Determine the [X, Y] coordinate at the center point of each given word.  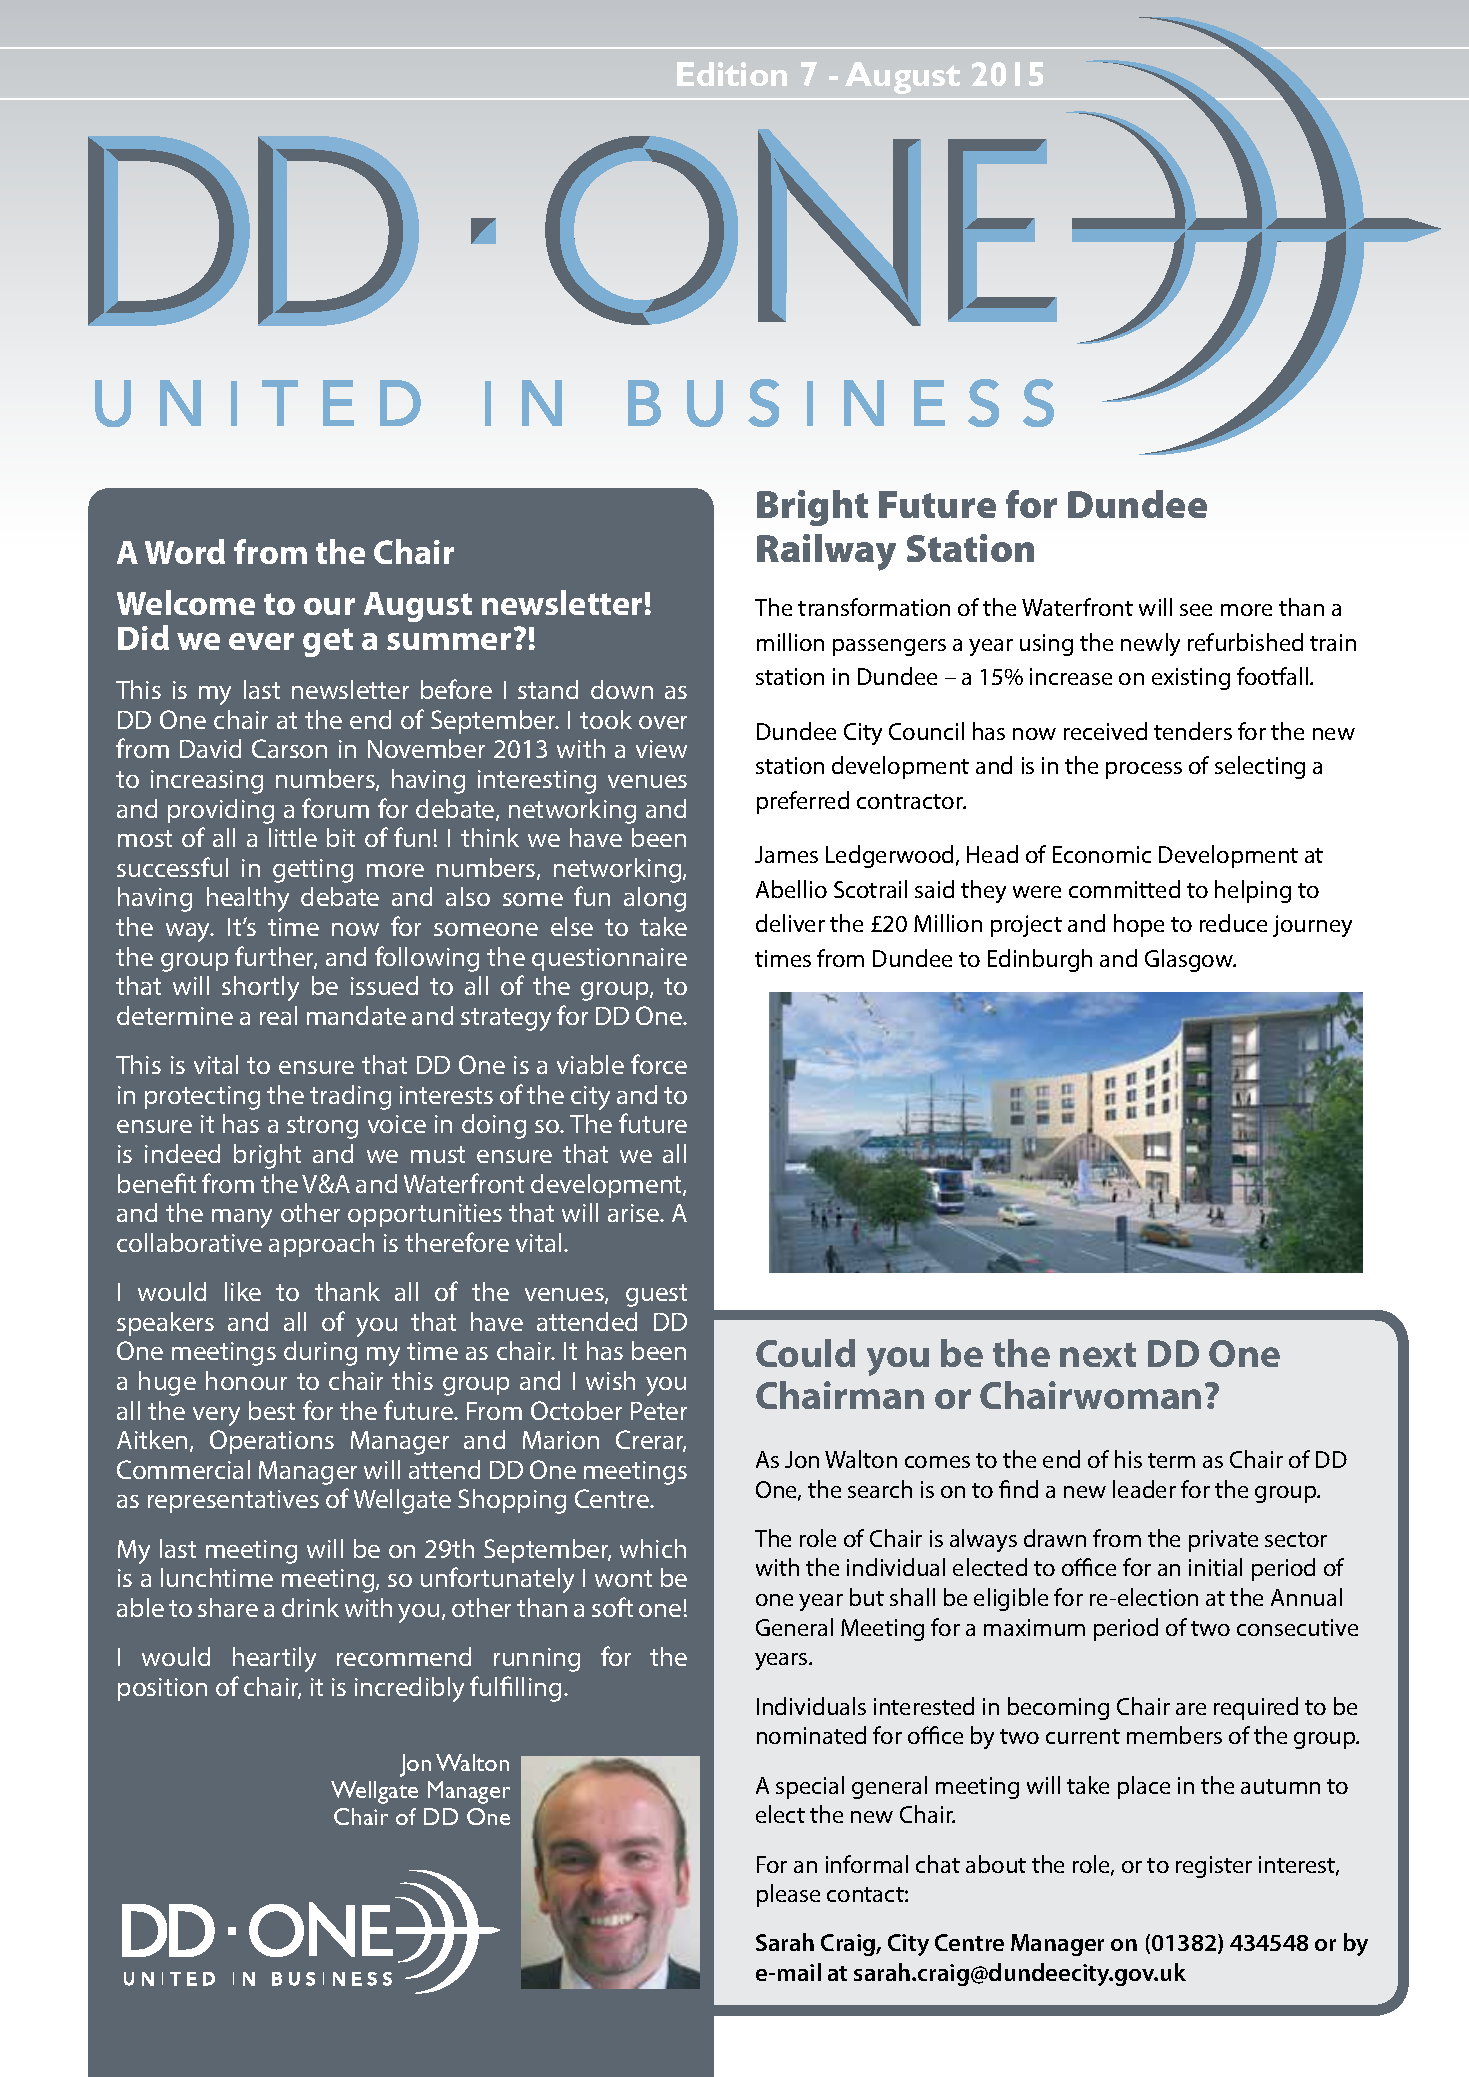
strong [322, 1127]
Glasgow [1190, 960]
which [653, 1548]
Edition [732, 74]
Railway [826, 552]
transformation [874, 607]
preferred [803, 802]
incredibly [409, 1689]
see [1196, 610]
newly [1150, 644]
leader [1144, 1489]
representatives [233, 1501]
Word [185, 551]
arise [635, 1213]
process [1144, 770]
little [293, 837]
